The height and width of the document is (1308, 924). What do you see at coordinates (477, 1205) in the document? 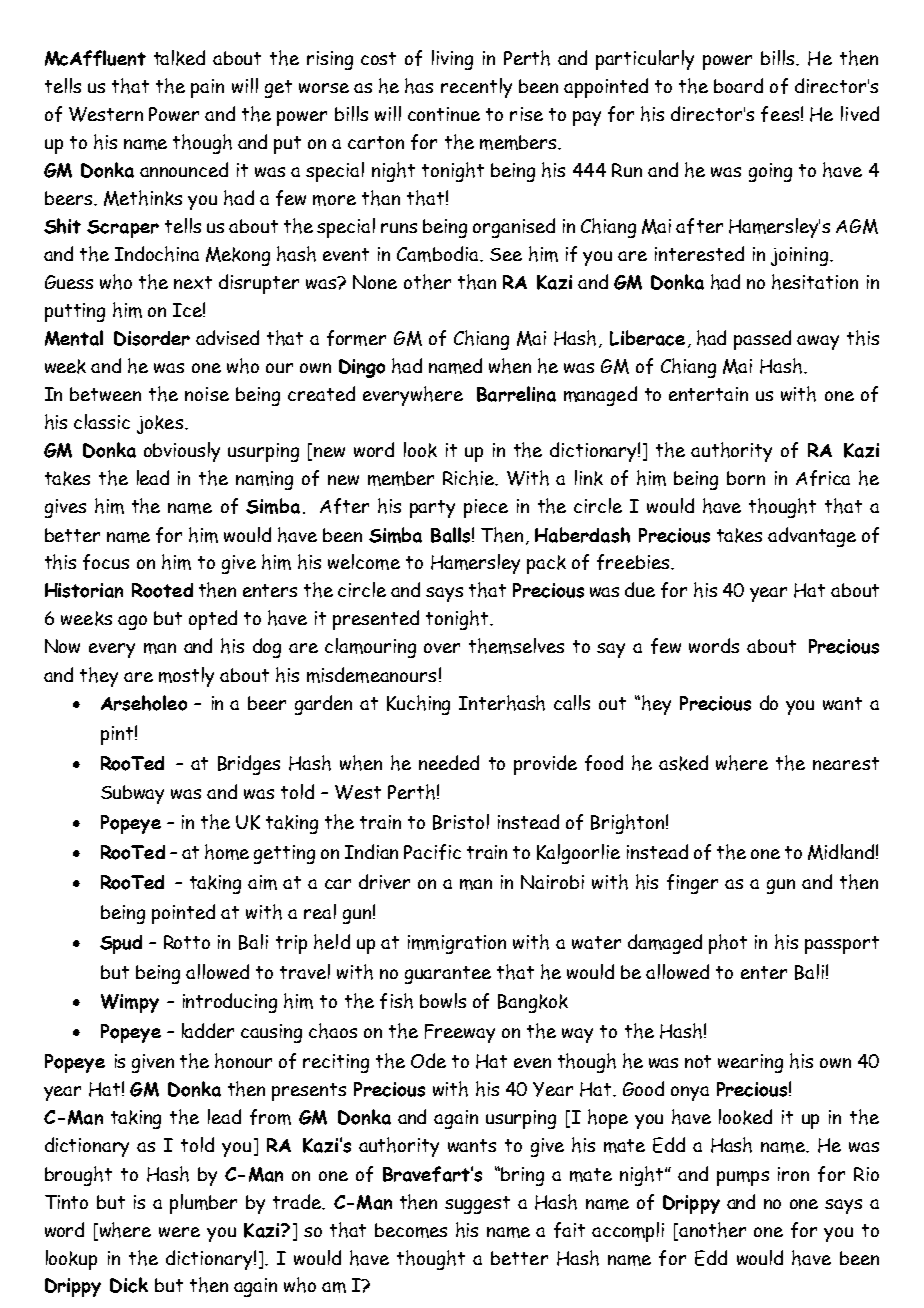
I see `suggest` at bounding box center [477, 1205].
